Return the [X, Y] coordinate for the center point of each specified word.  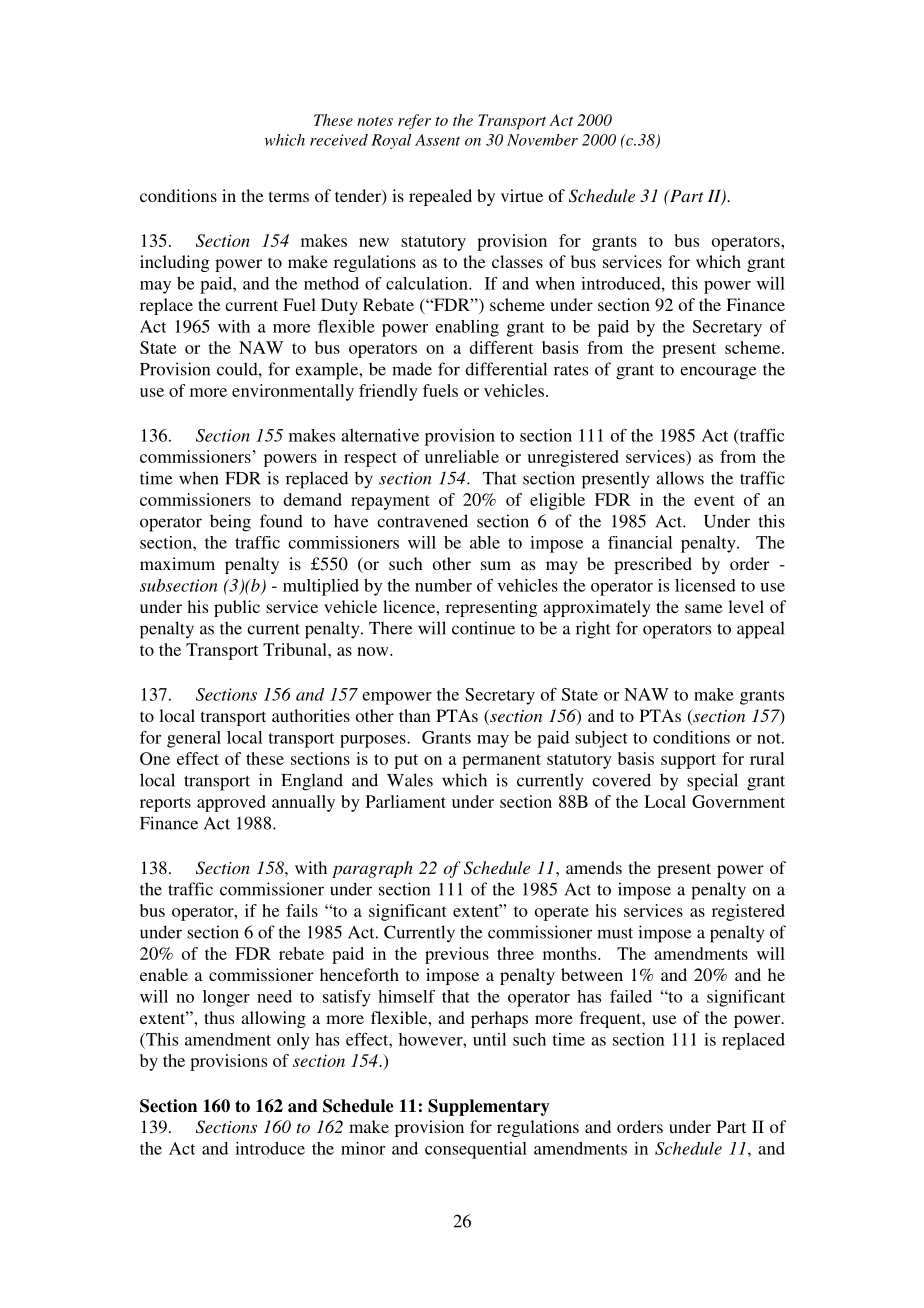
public [237, 608]
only [293, 1041]
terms [289, 196]
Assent [437, 140]
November [542, 140]
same [704, 608]
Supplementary [489, 1107]
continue [483, 628]
